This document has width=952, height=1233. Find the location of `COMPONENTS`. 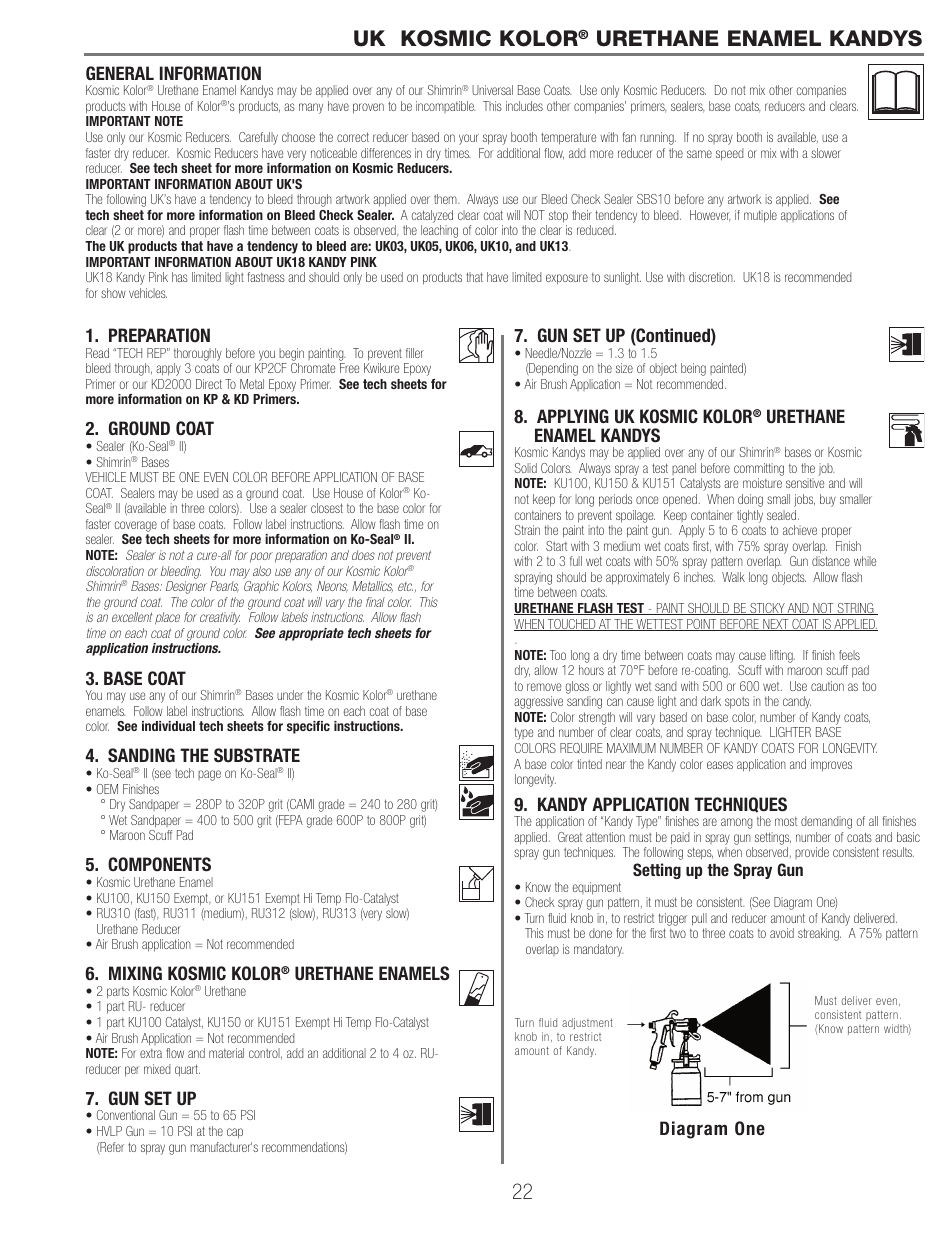

COMPONENTS is located at coordinates (159, 864).
